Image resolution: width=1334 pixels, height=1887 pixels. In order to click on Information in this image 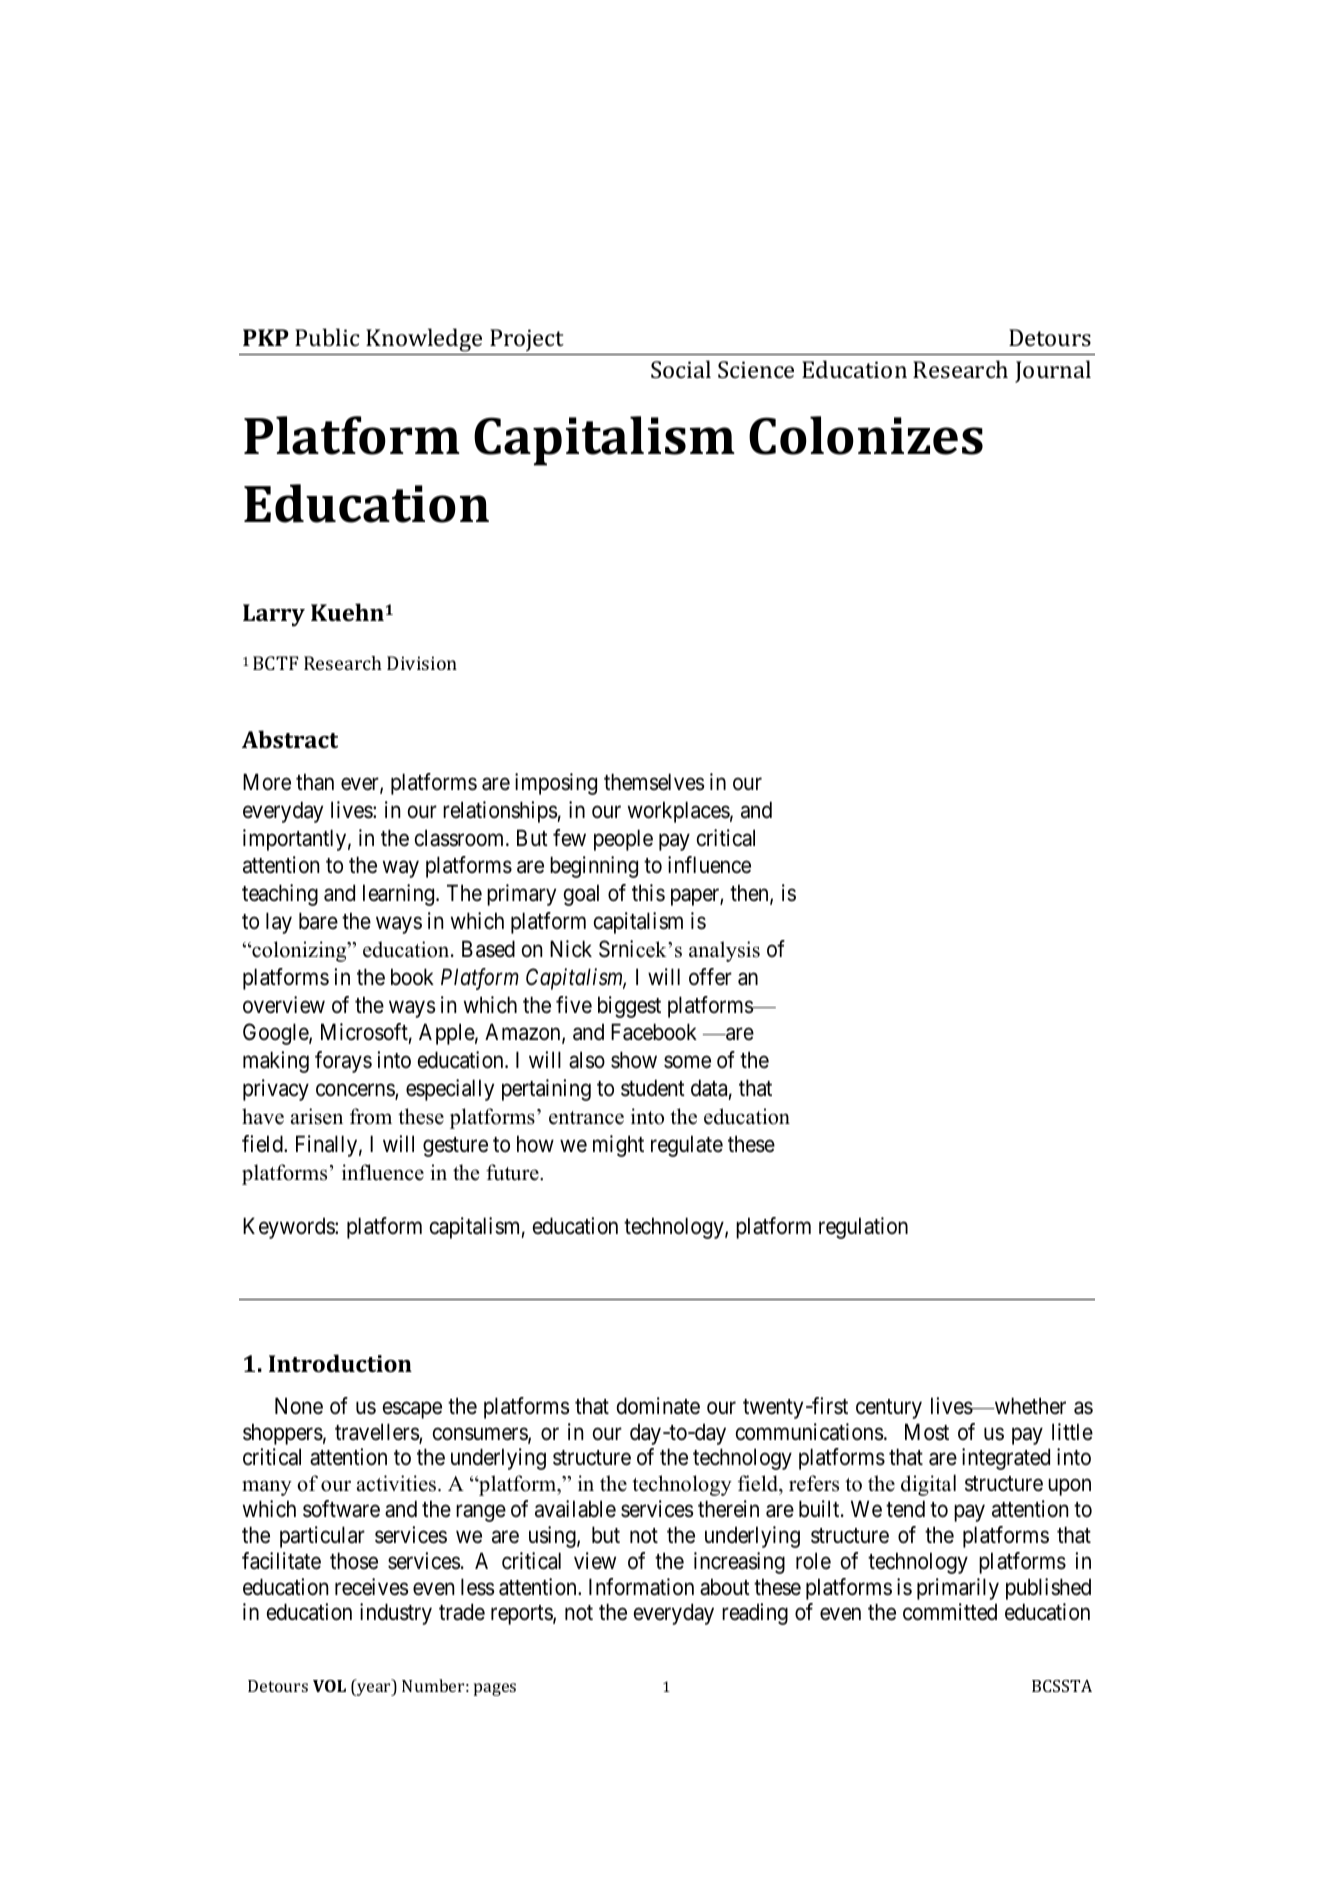, I will do `click(641, 1587)`.
